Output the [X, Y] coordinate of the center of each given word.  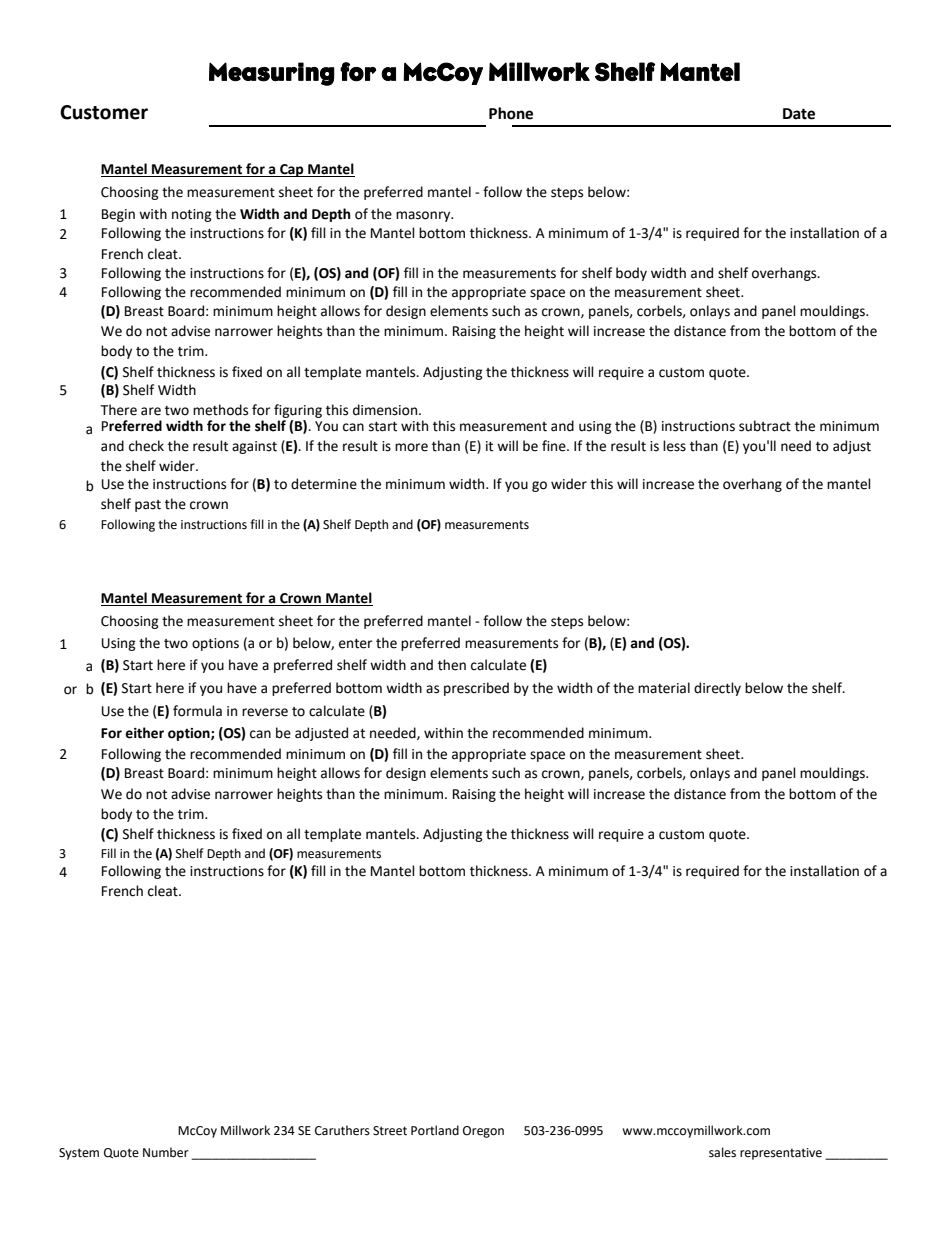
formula [197, 711]
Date [799, 114]
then [452, 665]
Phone [511, 113]
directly [717, 689]
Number [166, 1152]
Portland [435, 1130]
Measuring [272, 74]
